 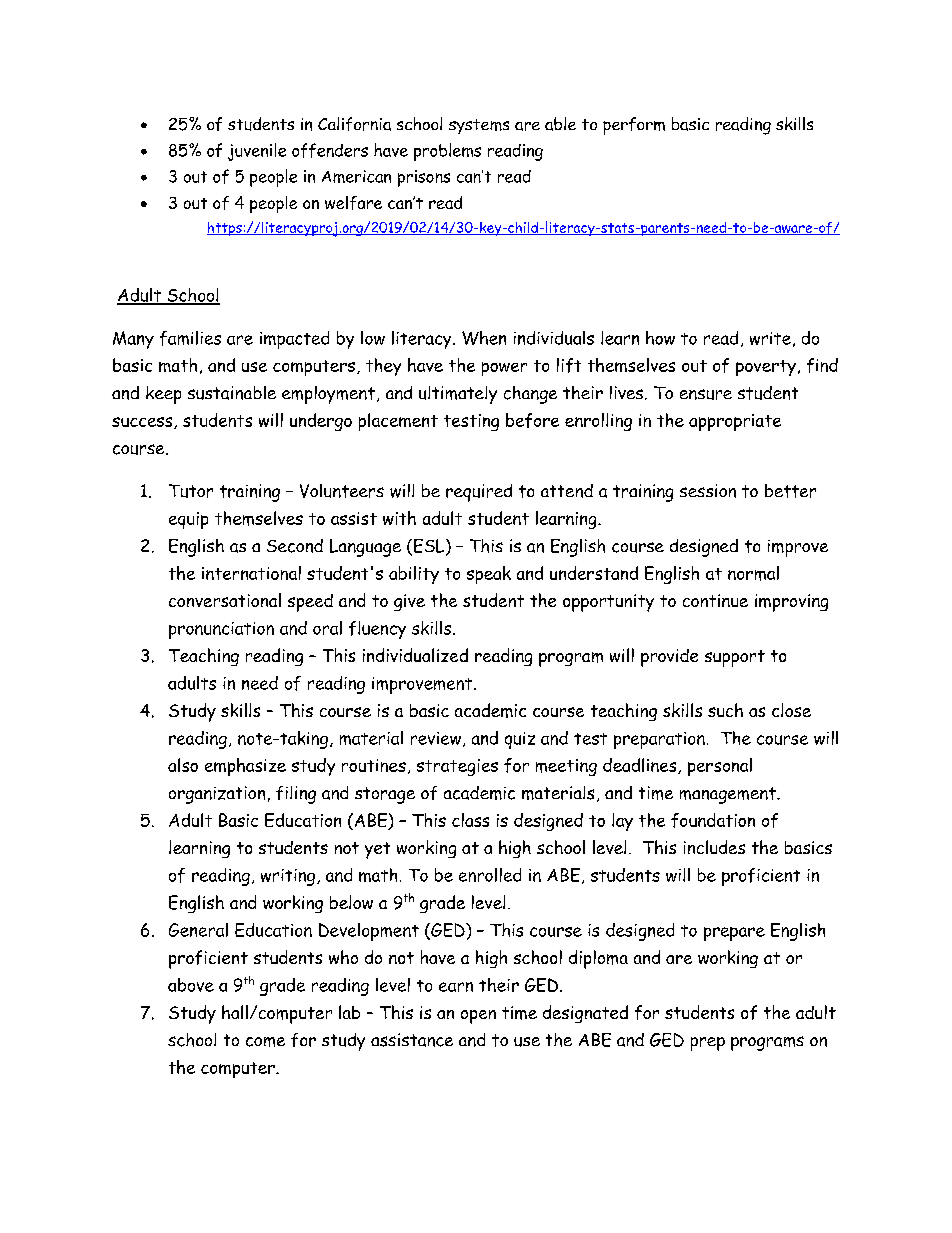 What do you see at coordinates (221, 630) in the document?
I see `pronunciation` at bounding box center [221, 630].
